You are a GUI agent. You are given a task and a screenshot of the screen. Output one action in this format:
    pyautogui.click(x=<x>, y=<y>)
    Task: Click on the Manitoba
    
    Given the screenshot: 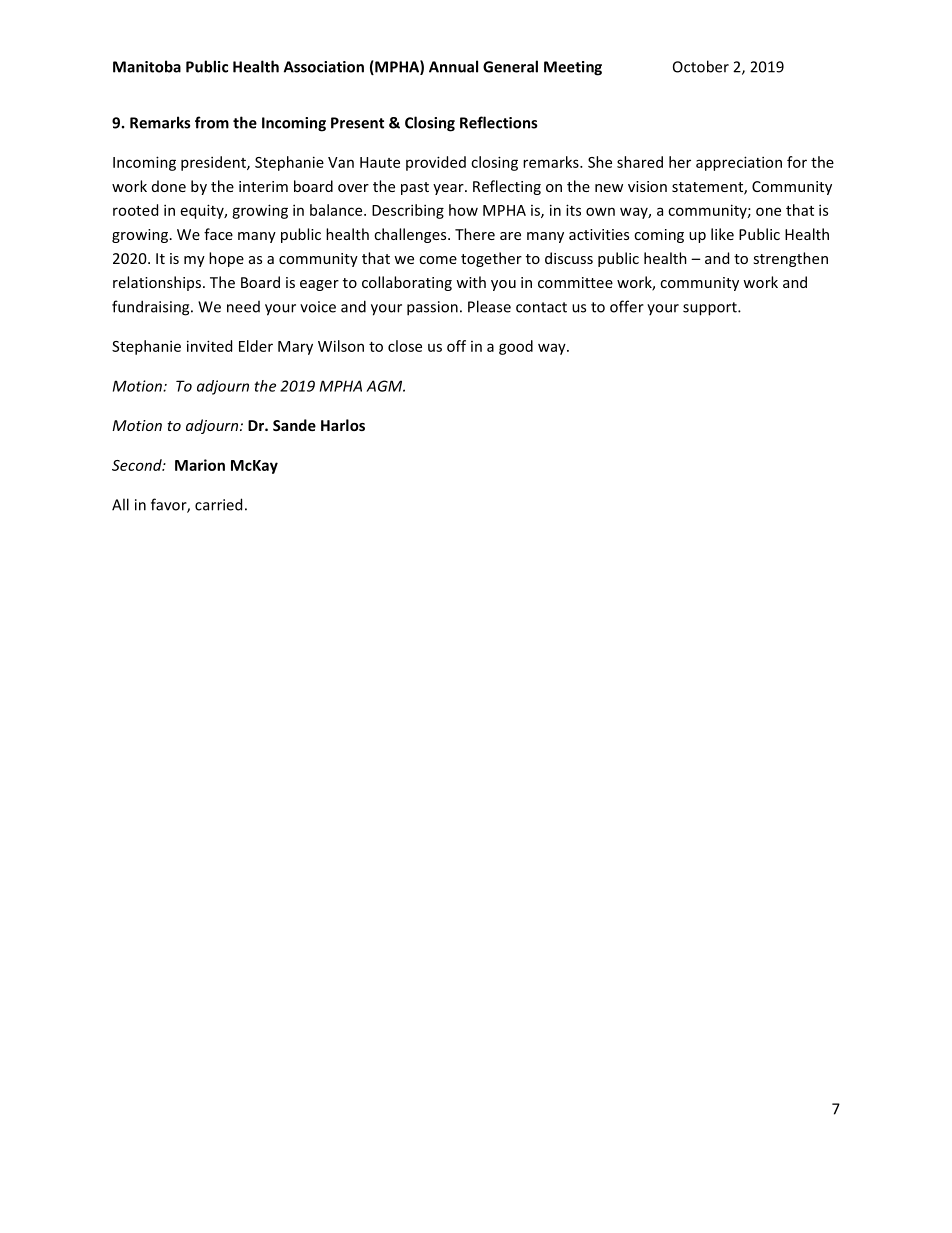 What is the action you would take?
    pyautogui.click(x=147, y=66)
